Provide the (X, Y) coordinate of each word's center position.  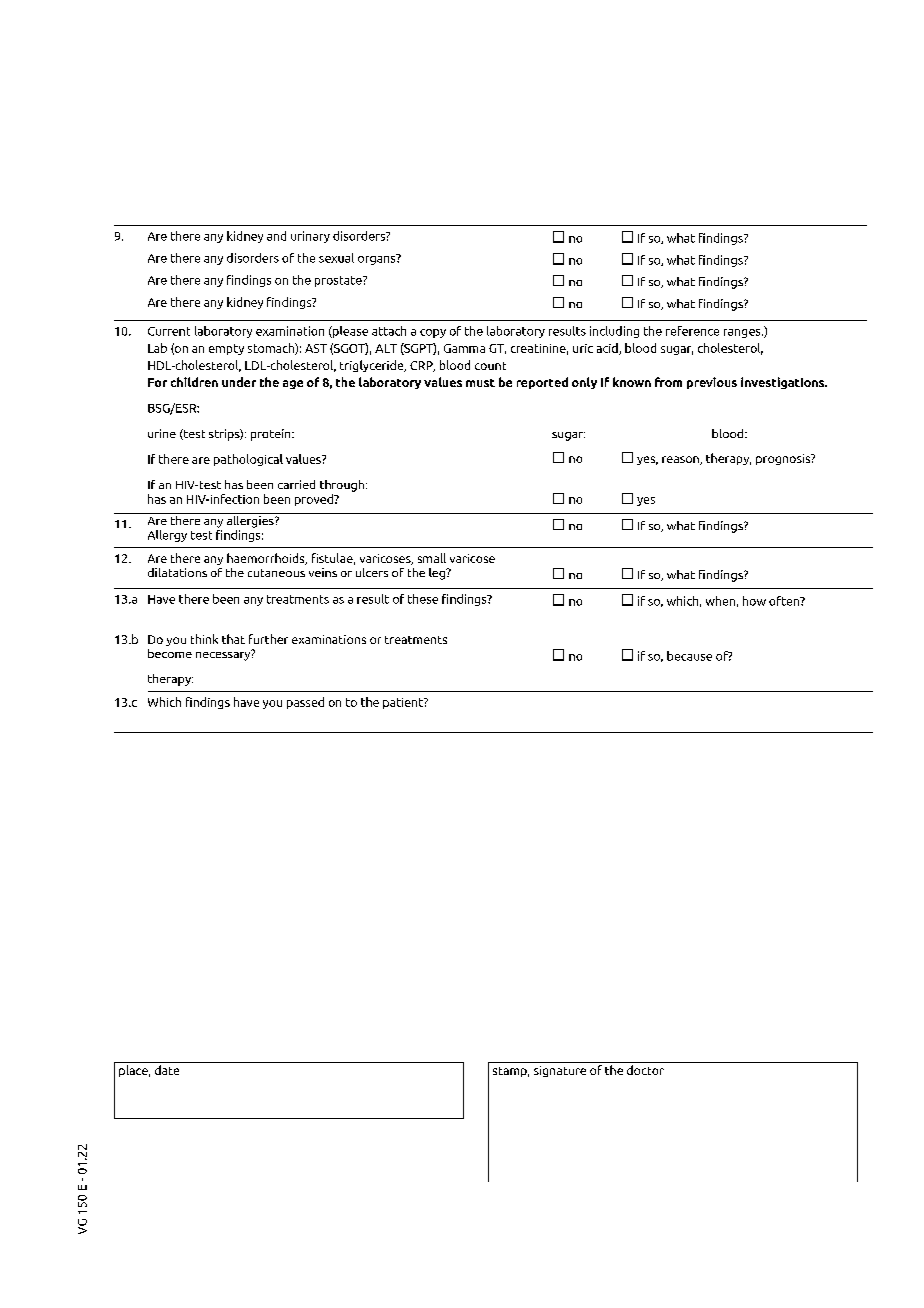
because (689, 656)
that (233, 639)
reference (692, 331)
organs (378, 259)
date (167, 1070)
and (276, 236)
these (423, 599)
